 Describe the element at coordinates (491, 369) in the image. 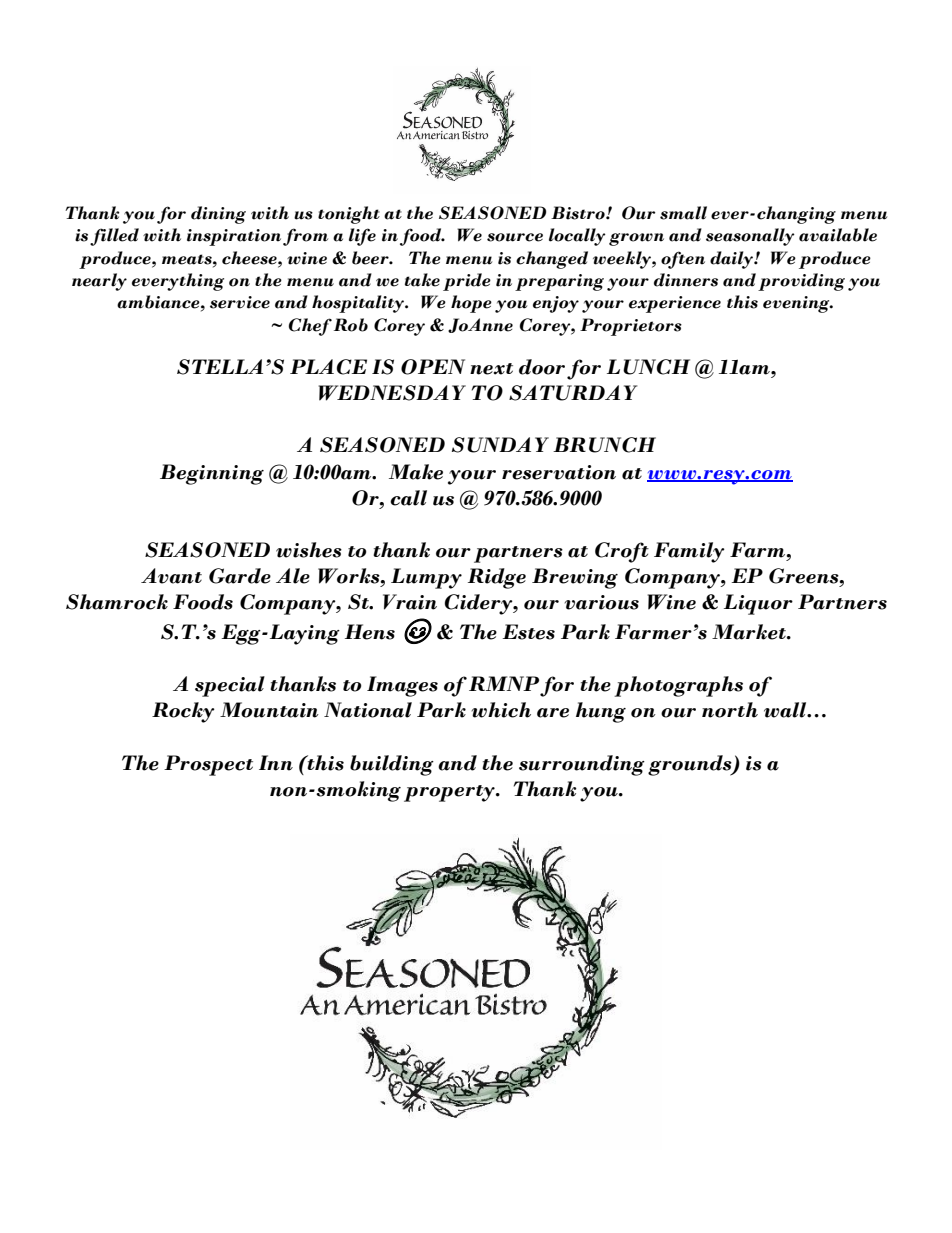

I see `next` at that location.
